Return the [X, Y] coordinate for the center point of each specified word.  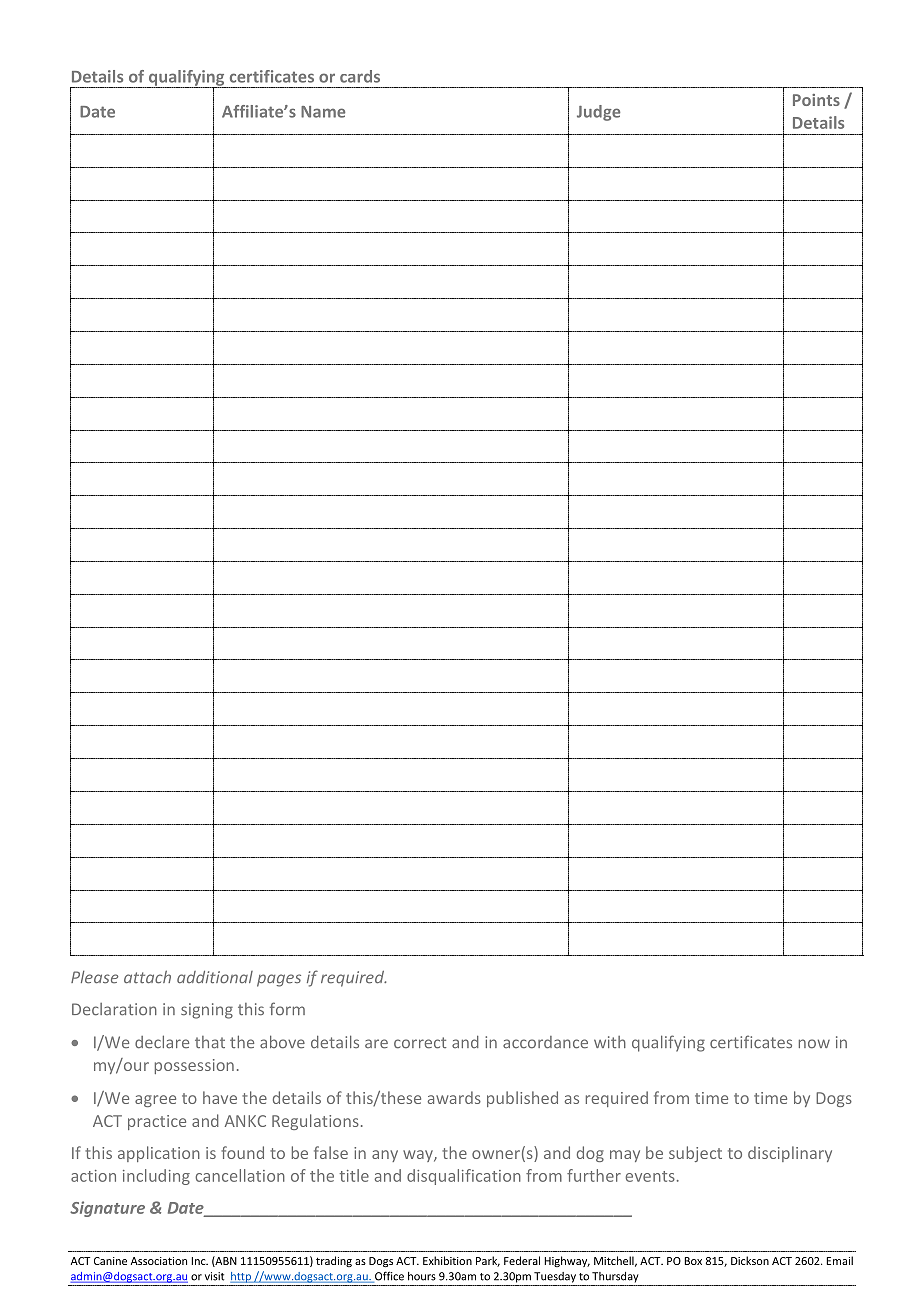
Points [816, 100]
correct [420, 1043]
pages [279, 980]
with [610, 1042]
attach [147, 977]
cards [360, 76]
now [814, 1044]
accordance [545, 1042]
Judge [598, 113]
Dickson [750, 1260]
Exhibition [447, 1260]
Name [323, 112]
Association [159, 1261]
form [287, 1009]
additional [215, 977]
